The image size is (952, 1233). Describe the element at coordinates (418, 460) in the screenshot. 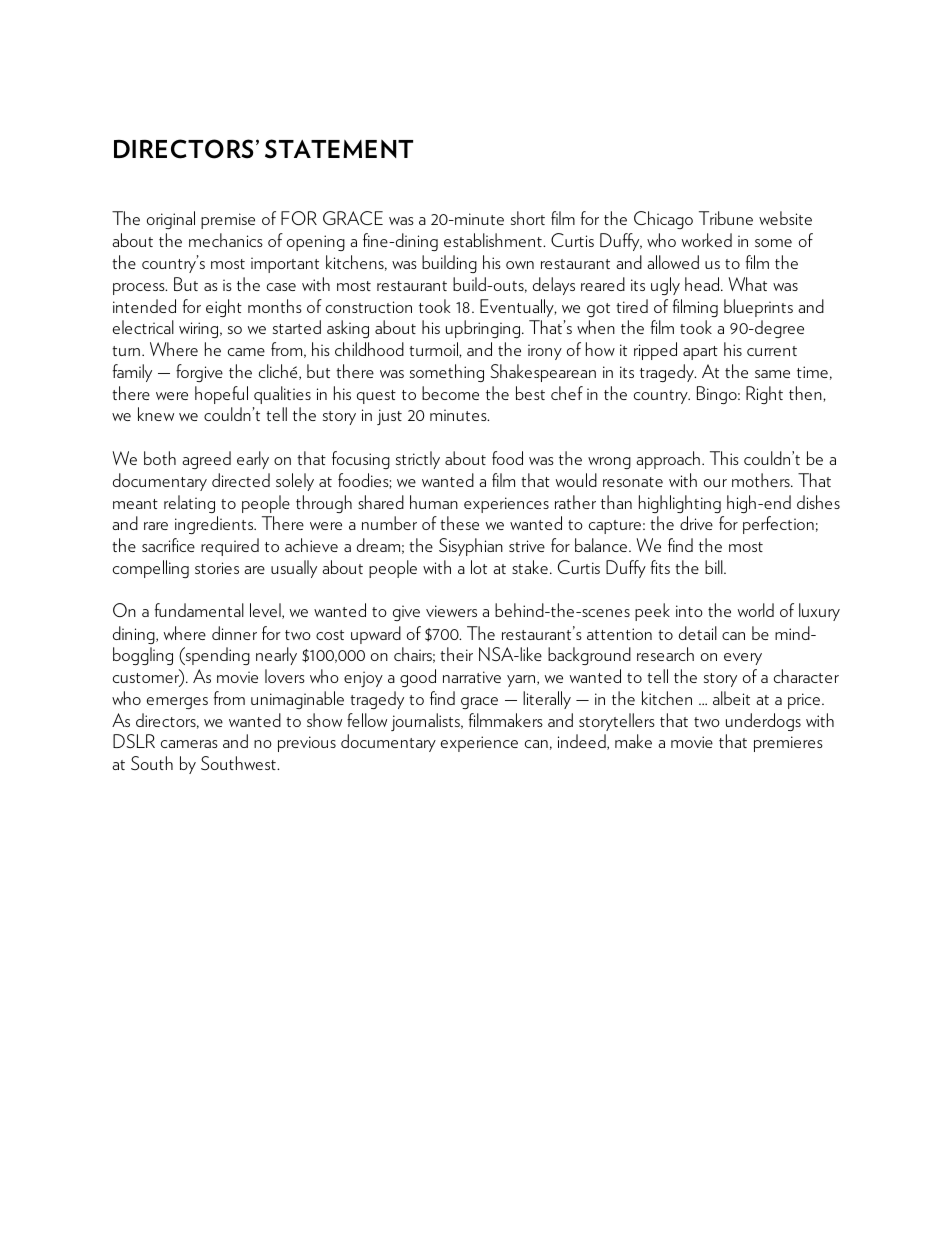

I see `strictly` at that location.
